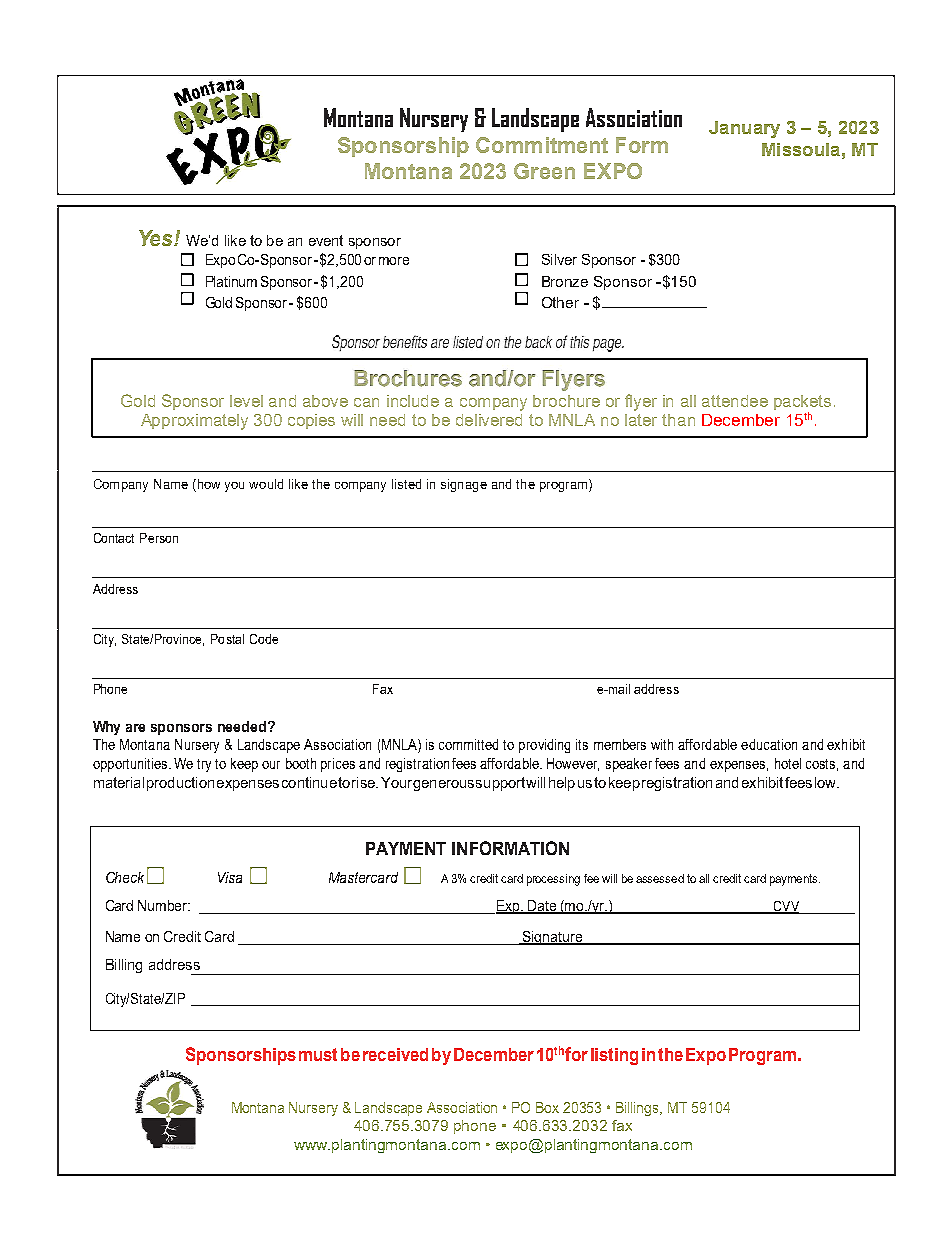 The image size is (952, 1233). What do you see at coordinates (318, 1054) in the image?
I see `must` at bounding box center [318, 1054].
